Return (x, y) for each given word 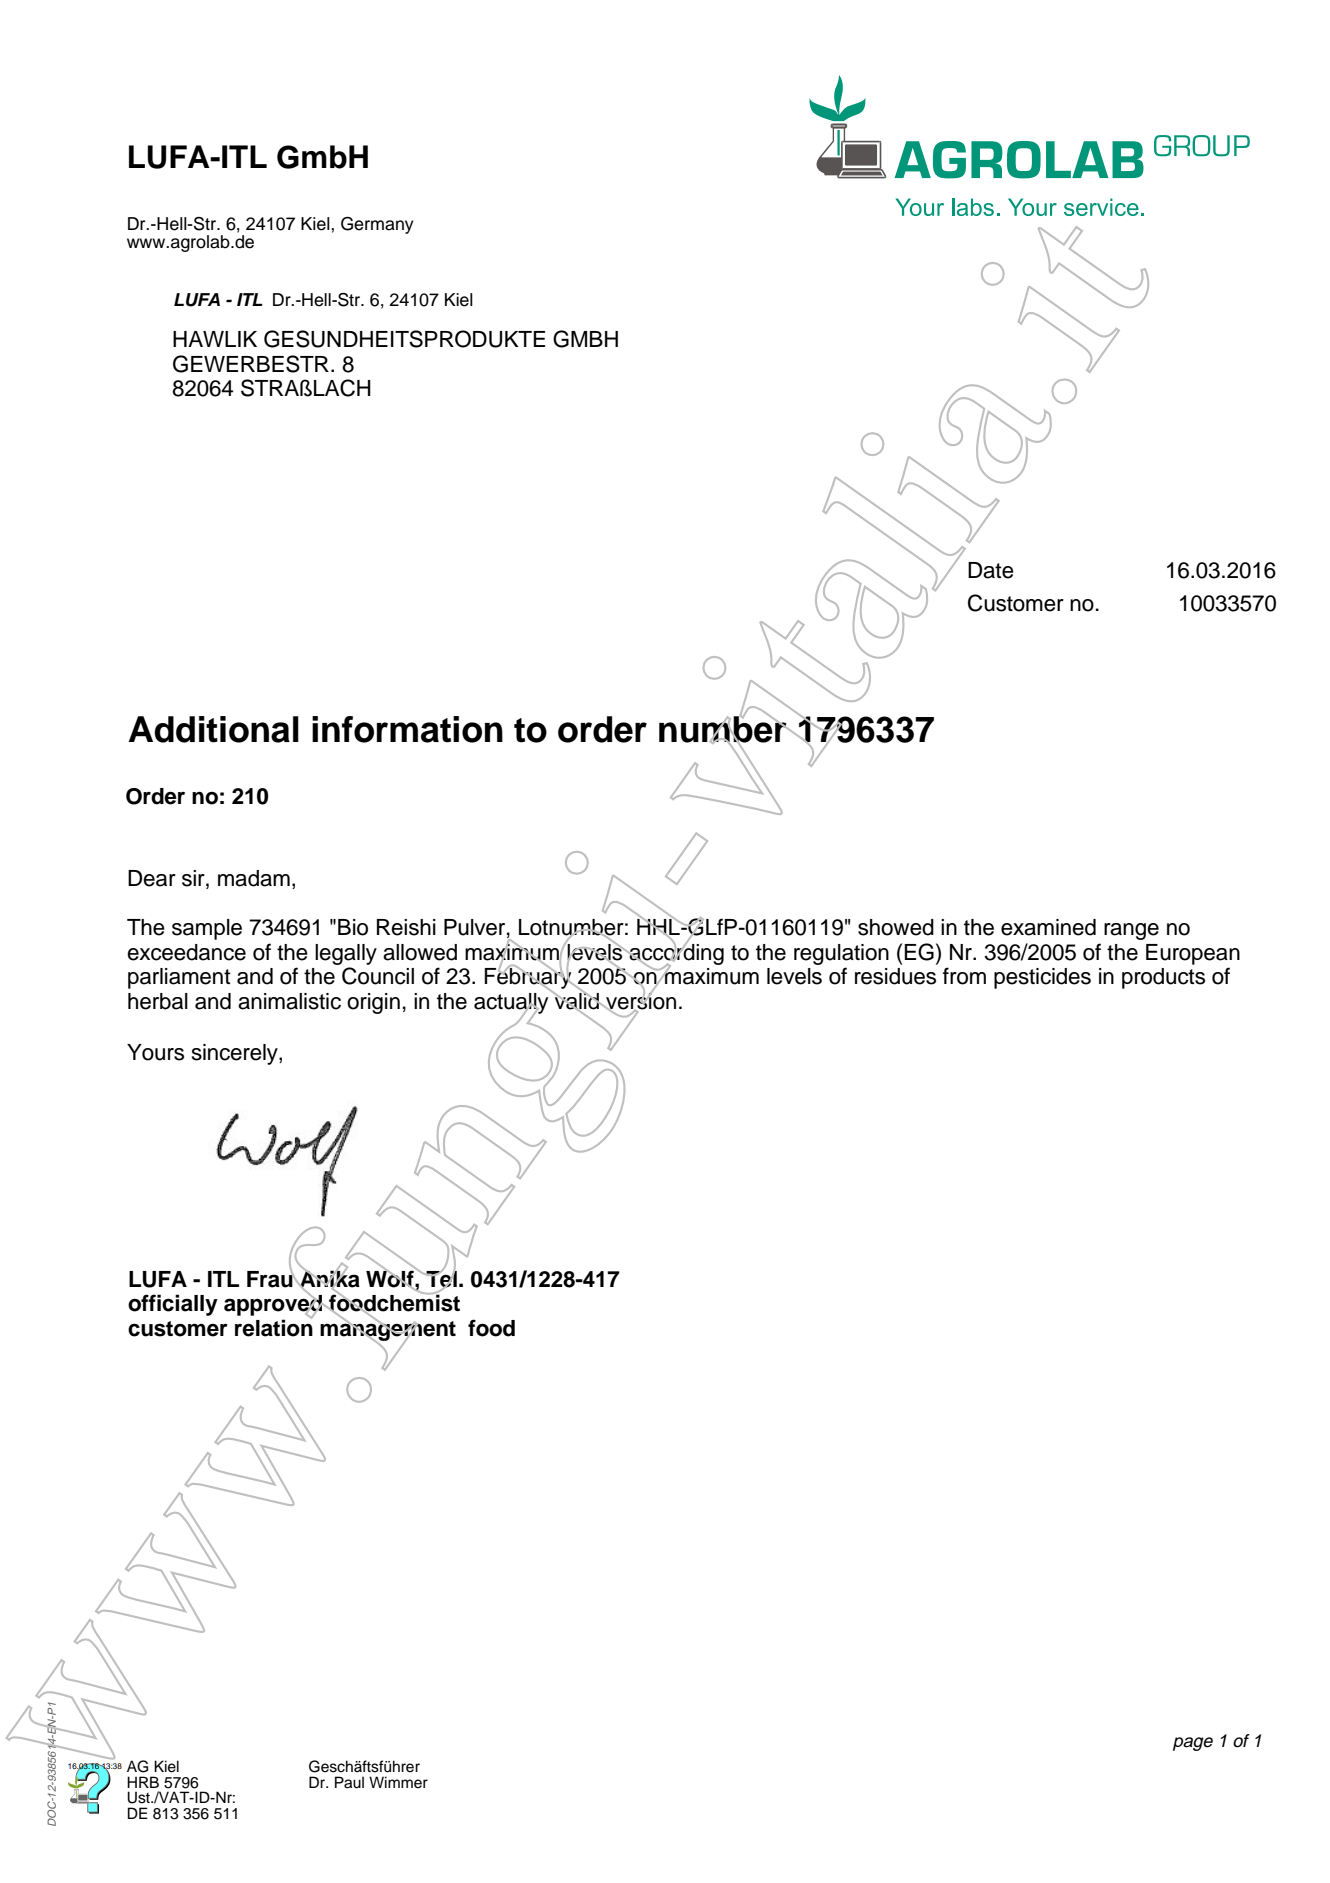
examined (1048, 927)
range (1131, 931)
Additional (213, 729)
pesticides (1042, 978)
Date (991, 570)
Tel (440, 1278)
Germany (377, 225)
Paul (349, 1782)
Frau (271, 1278)
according (675, 954)
